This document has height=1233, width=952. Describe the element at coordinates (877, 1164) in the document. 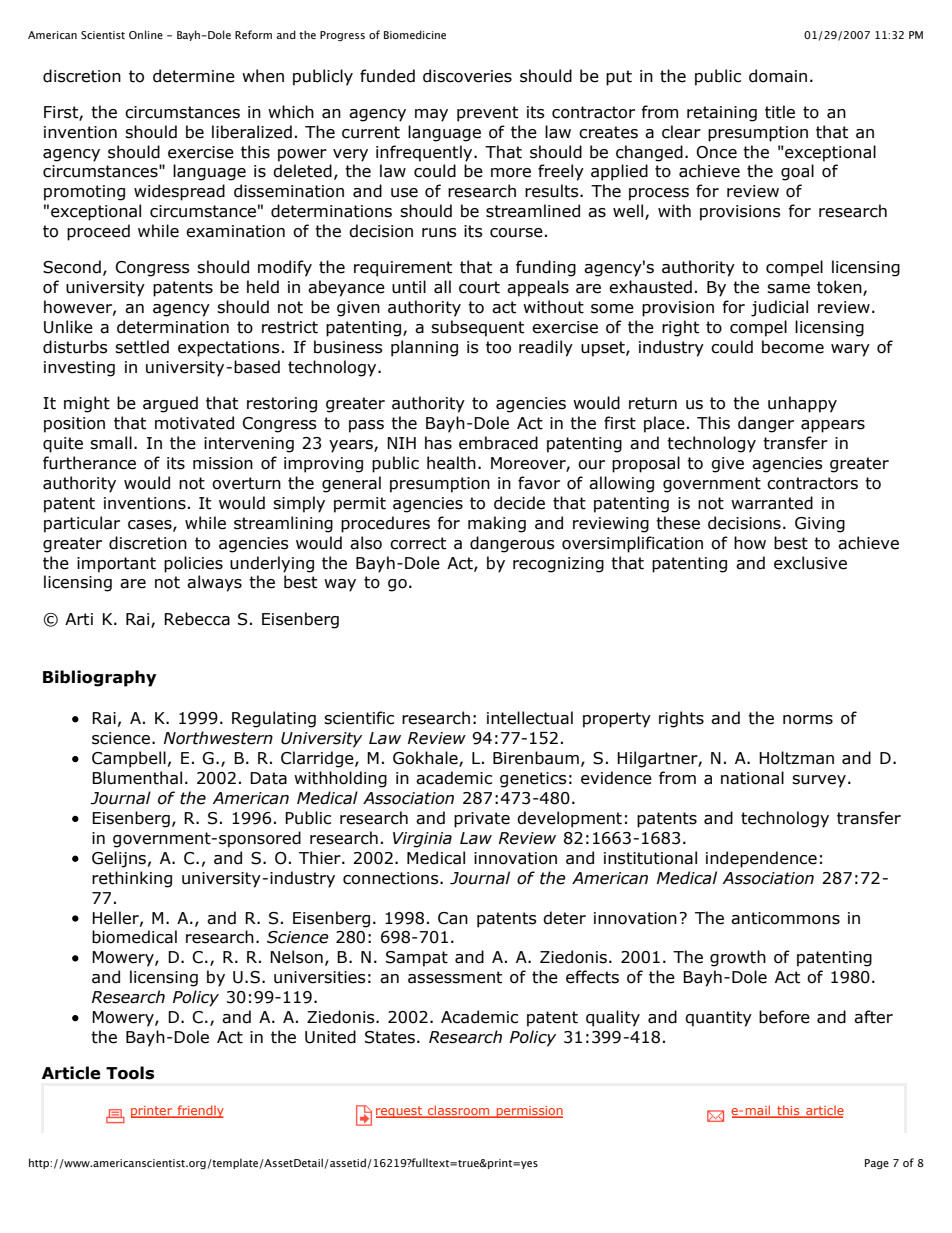

I see `Page` at that location.
